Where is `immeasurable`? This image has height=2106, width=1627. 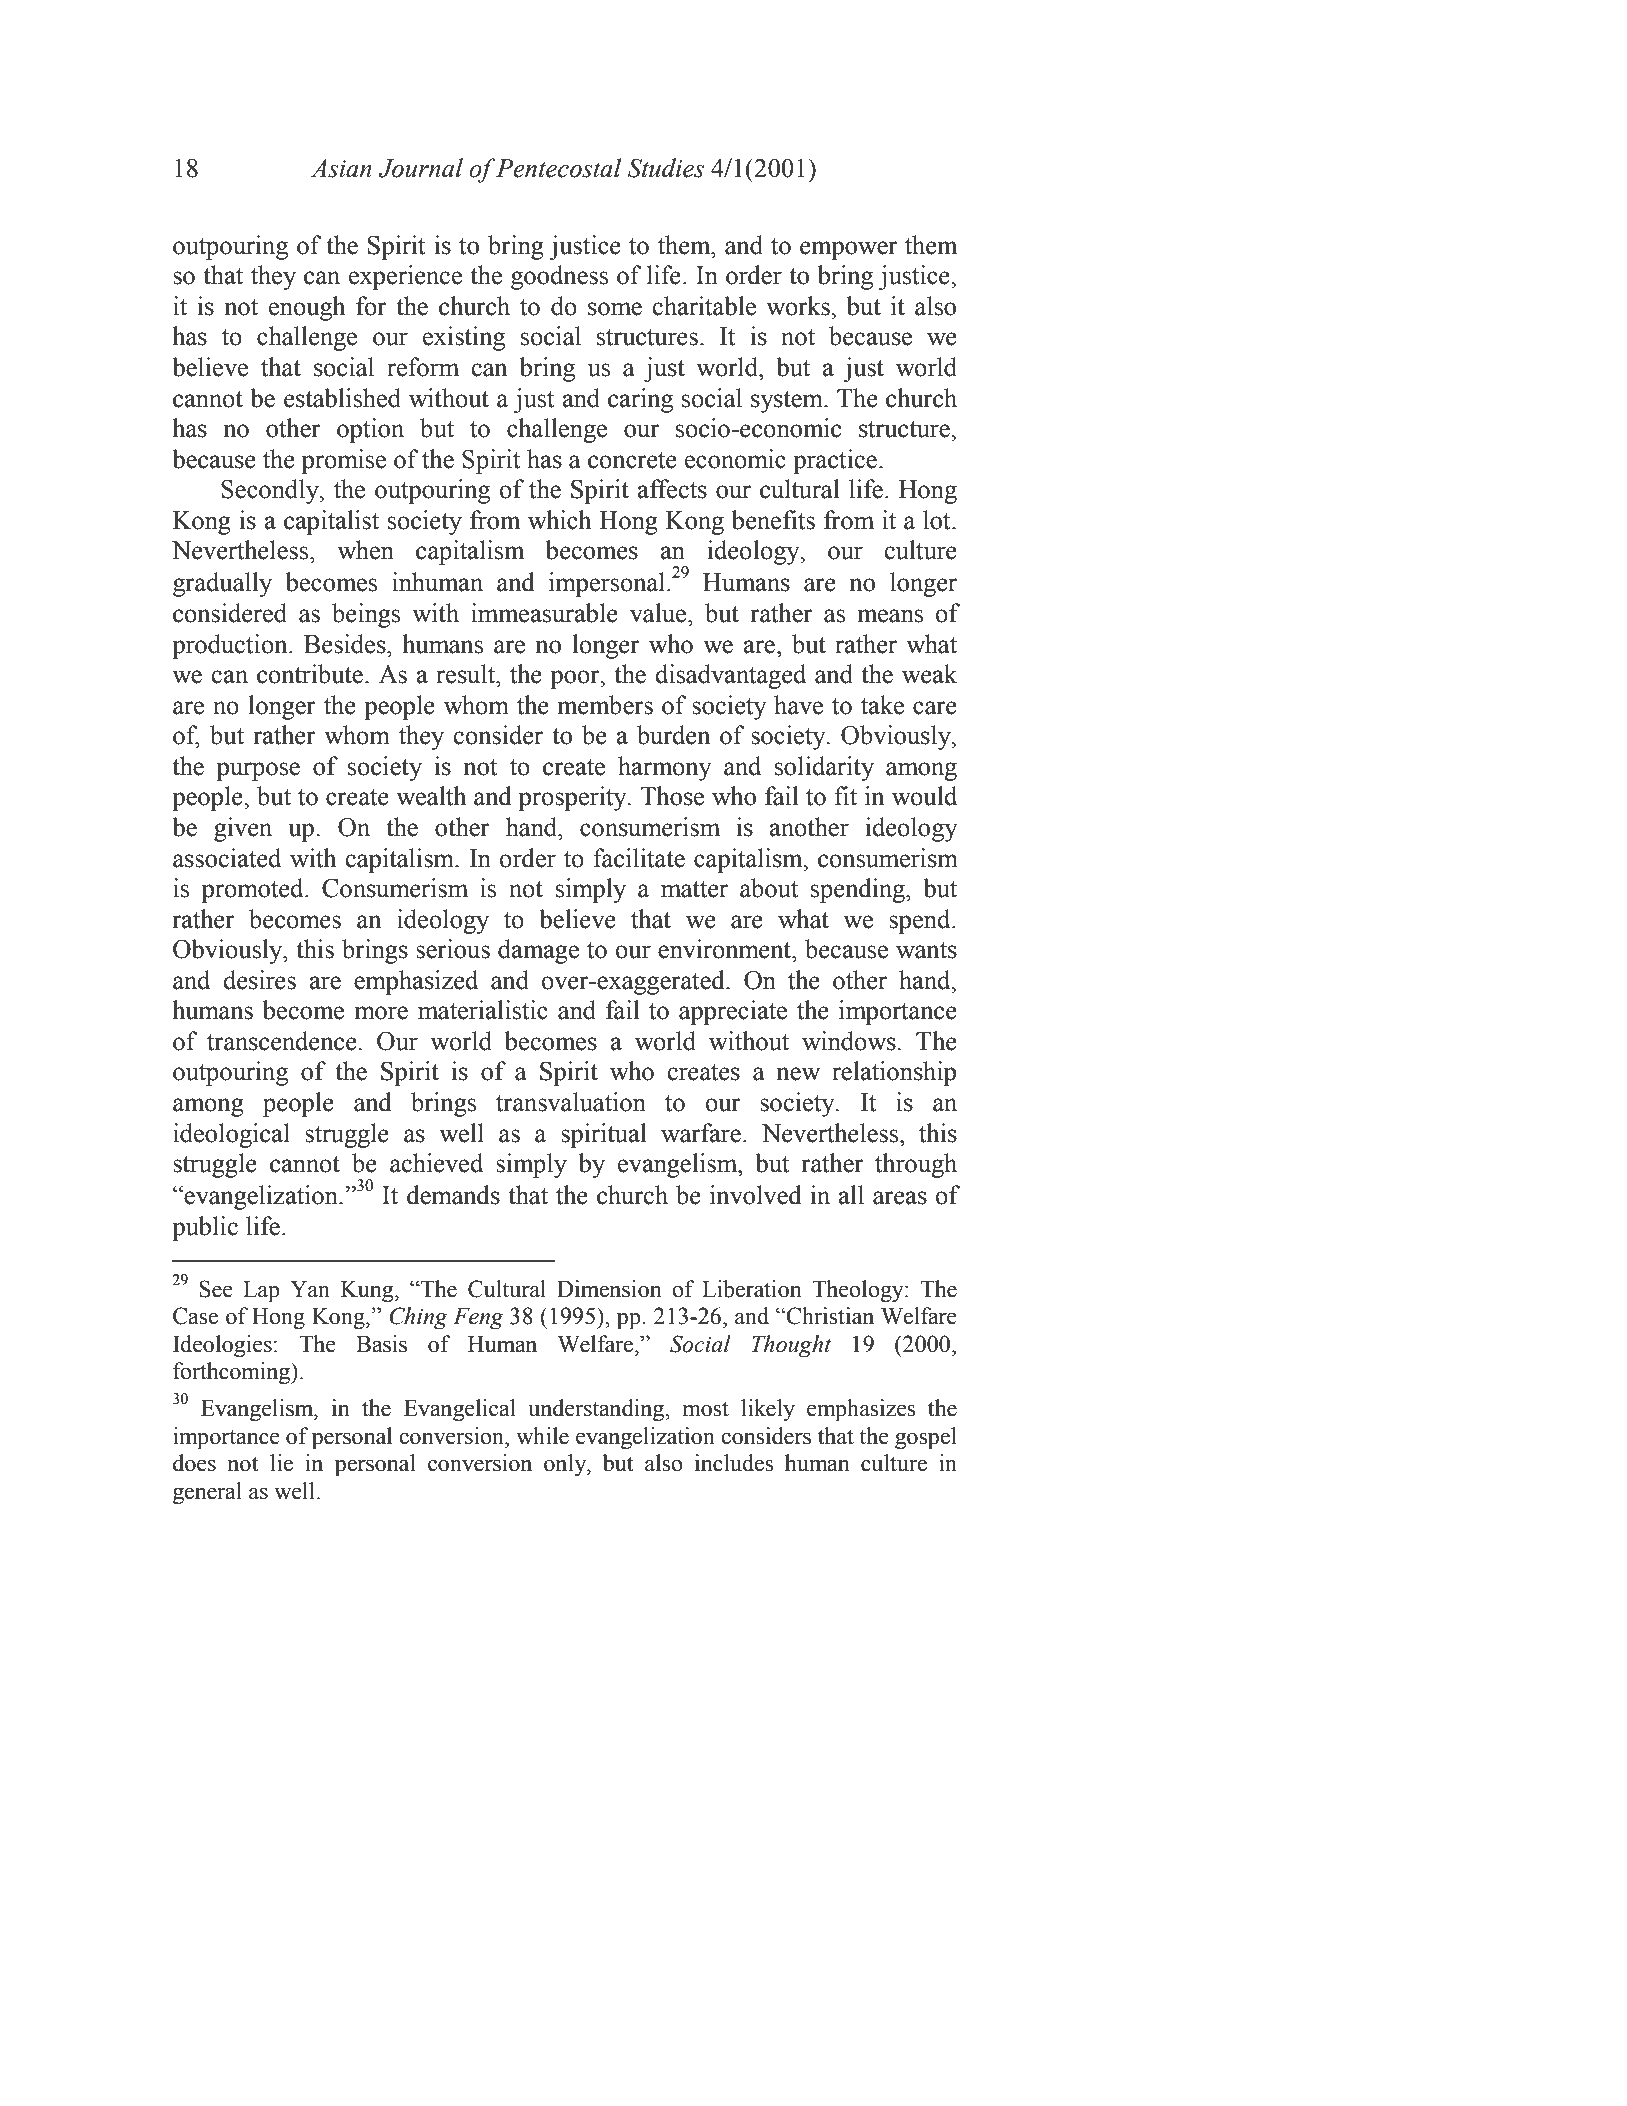 immeasurable is located at coordinates (544, 613).
